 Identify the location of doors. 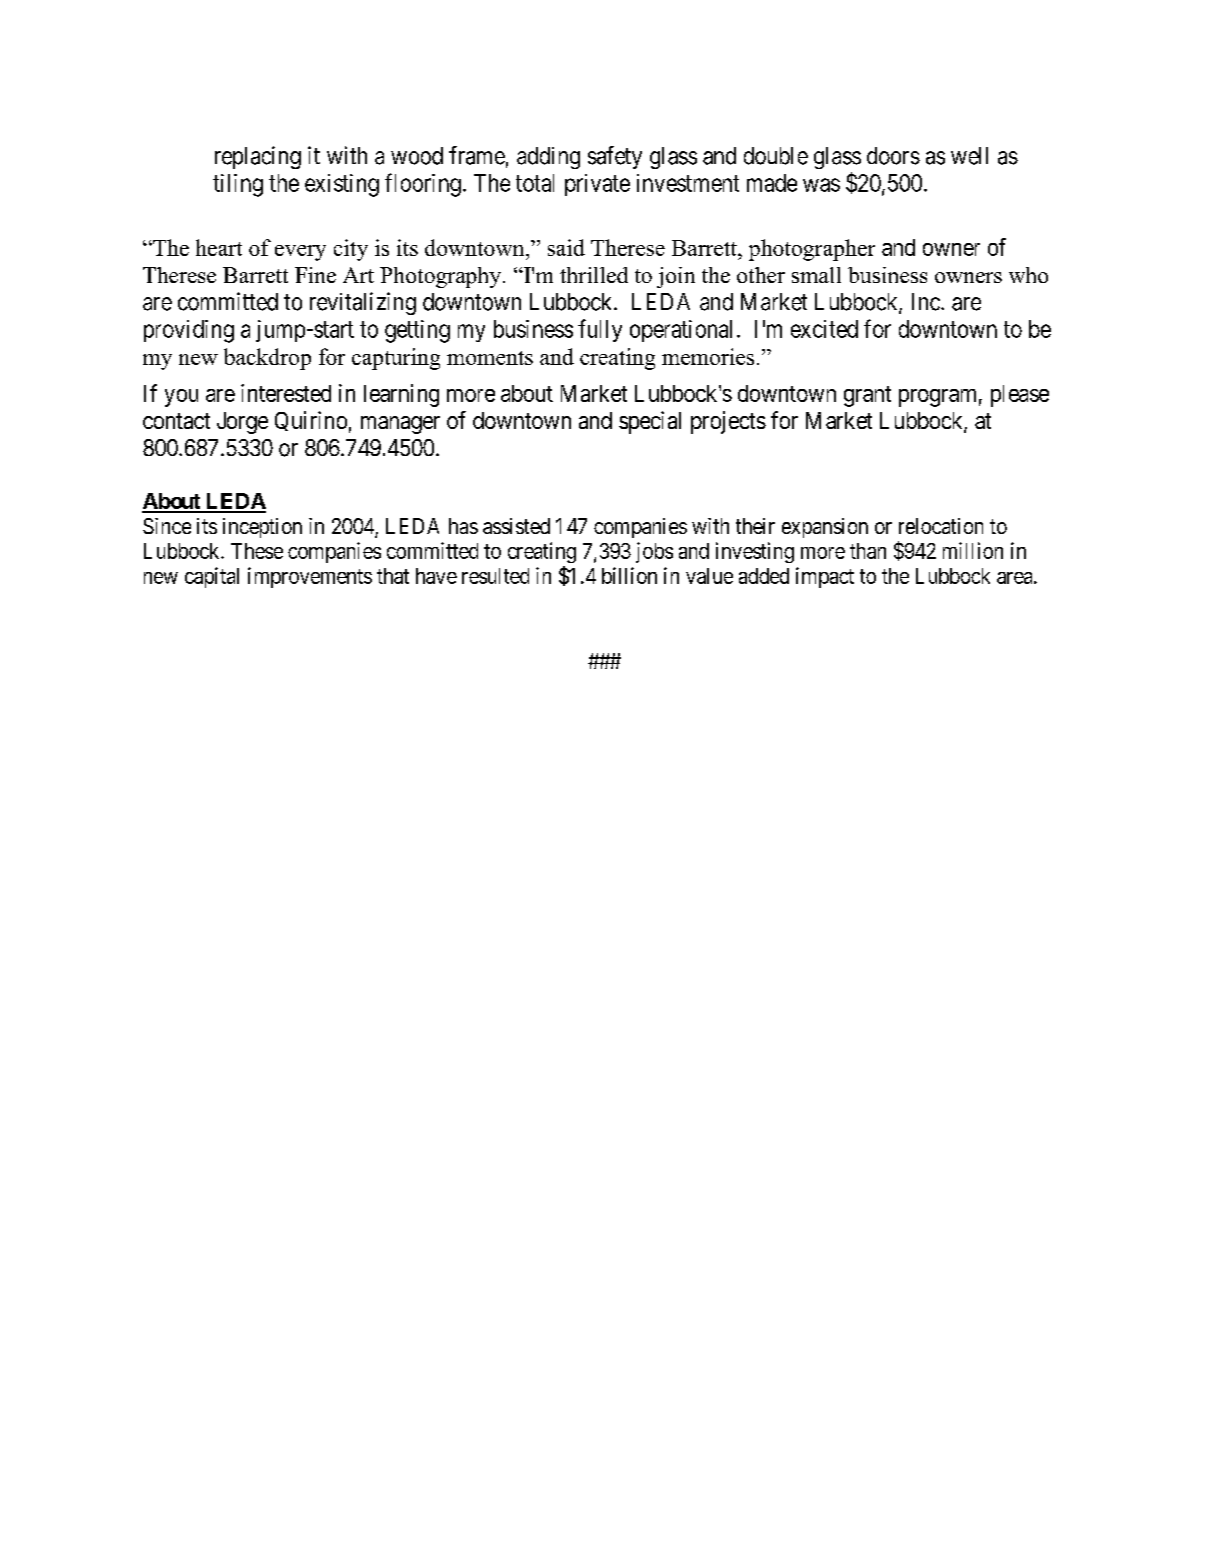
(893, 156).
